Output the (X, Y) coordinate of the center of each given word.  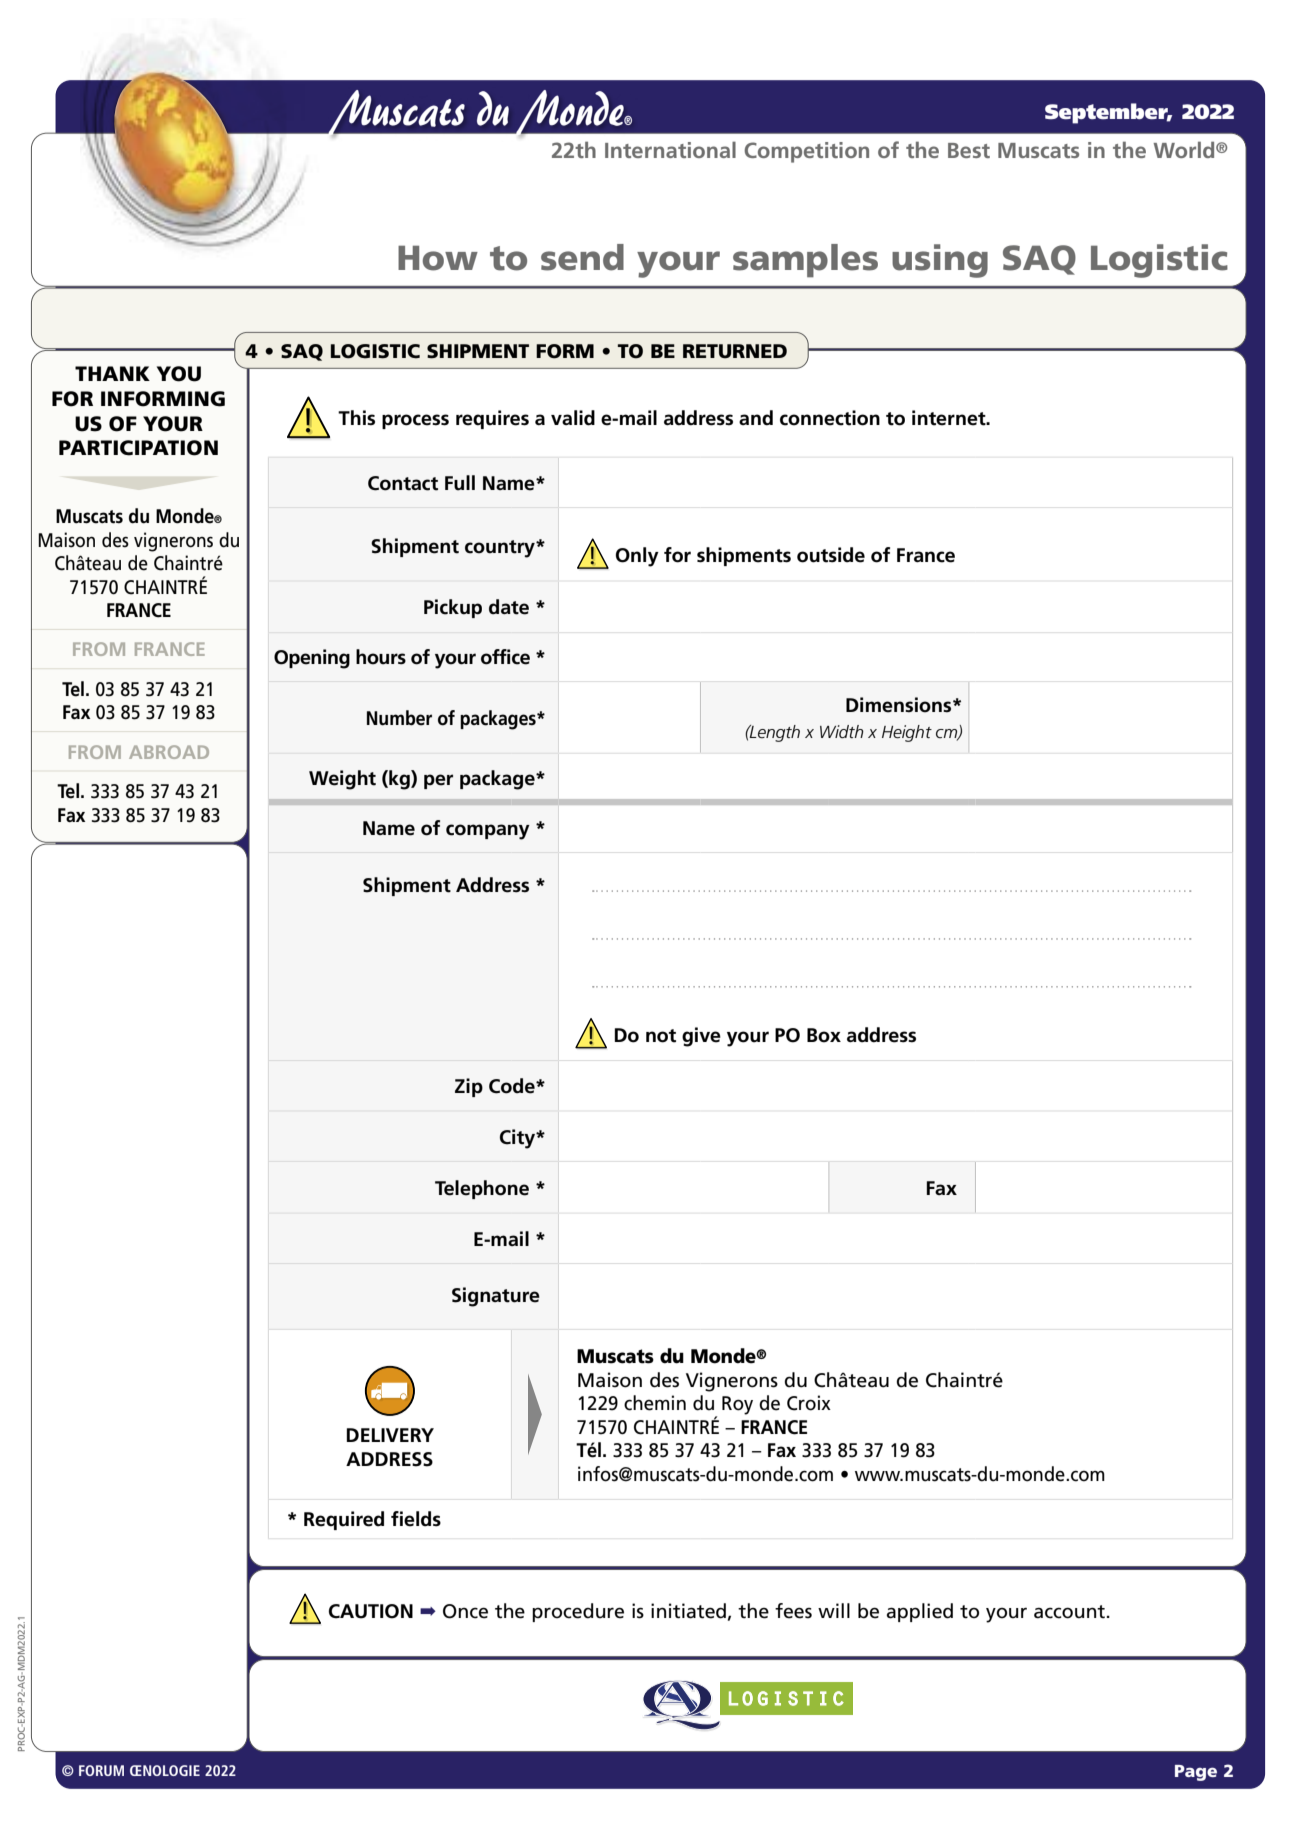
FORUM (101, 1770)
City (518, 1139)
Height (907, 733)
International (670, 149)
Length (774, 733)
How (438, 258)
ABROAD (169, 752)
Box (824, 1035)
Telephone (482, 1189)
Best (969, 150)
